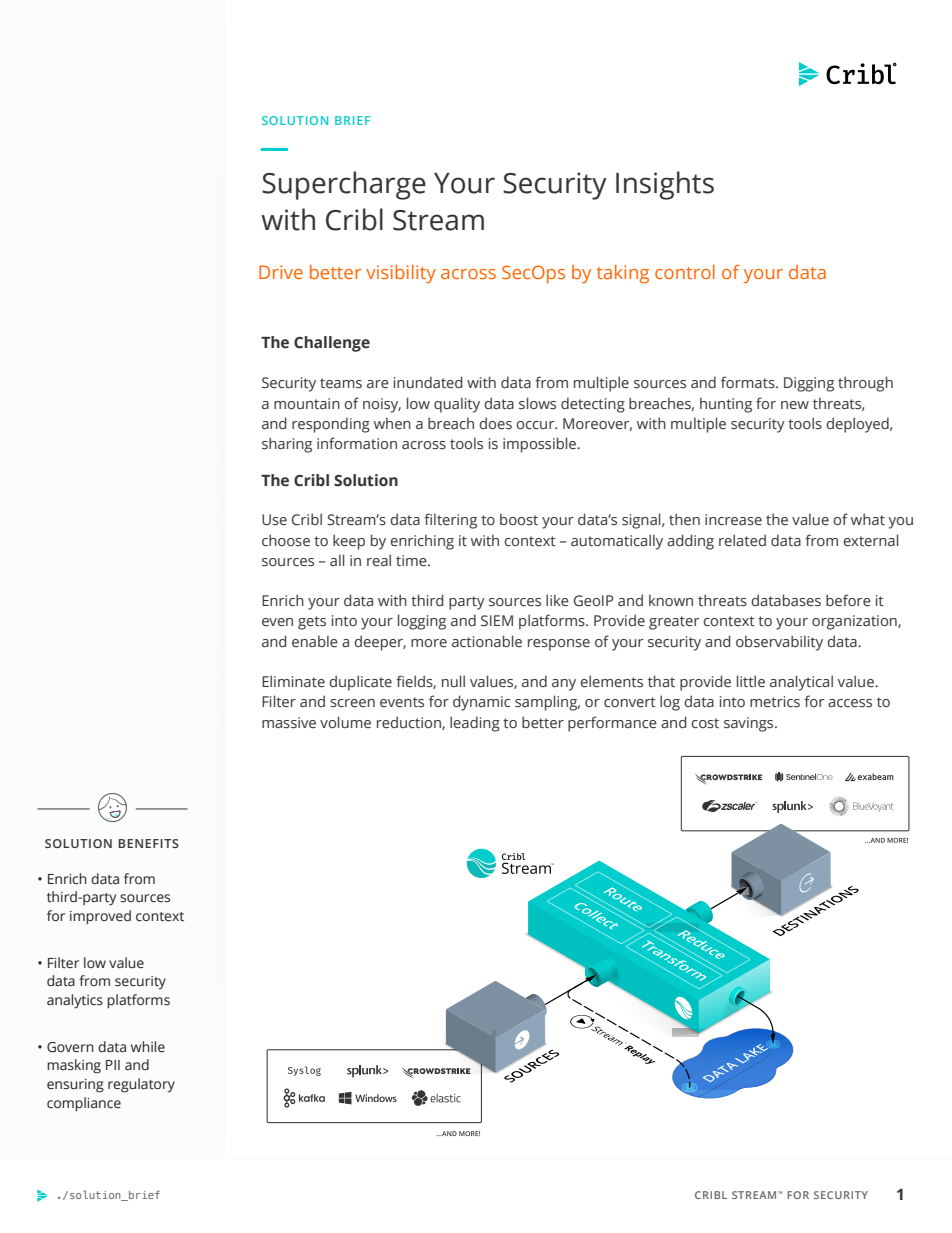 This page has width=952, height=1233. What do you see at coordinates (665, 185) in the page?
I see `Insights` at bounding box center [665, 185].
